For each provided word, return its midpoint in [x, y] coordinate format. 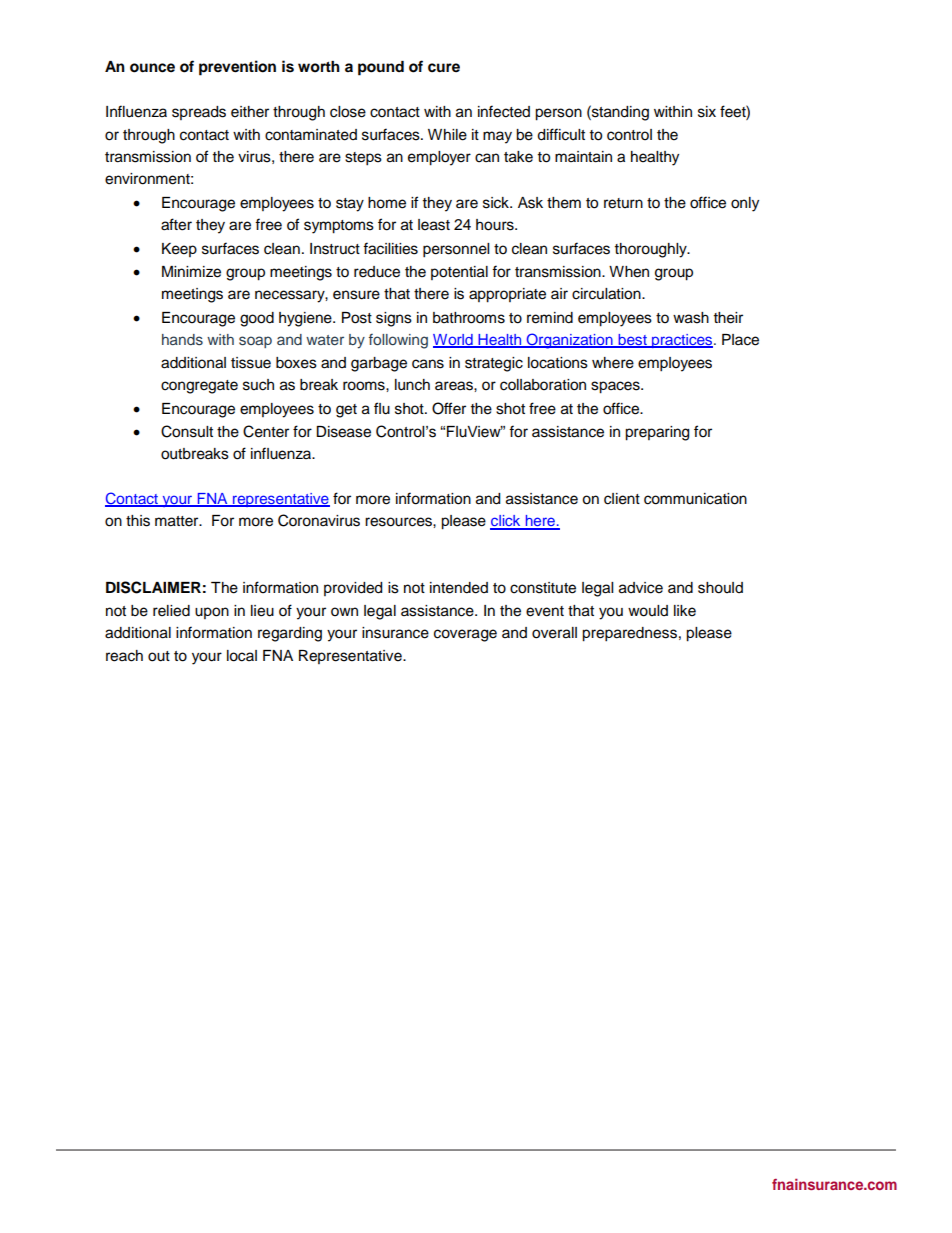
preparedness [629, 634]
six [707, 112]
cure [444, 68]
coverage [465, 635]
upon [212, 613]
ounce [152, 68]
